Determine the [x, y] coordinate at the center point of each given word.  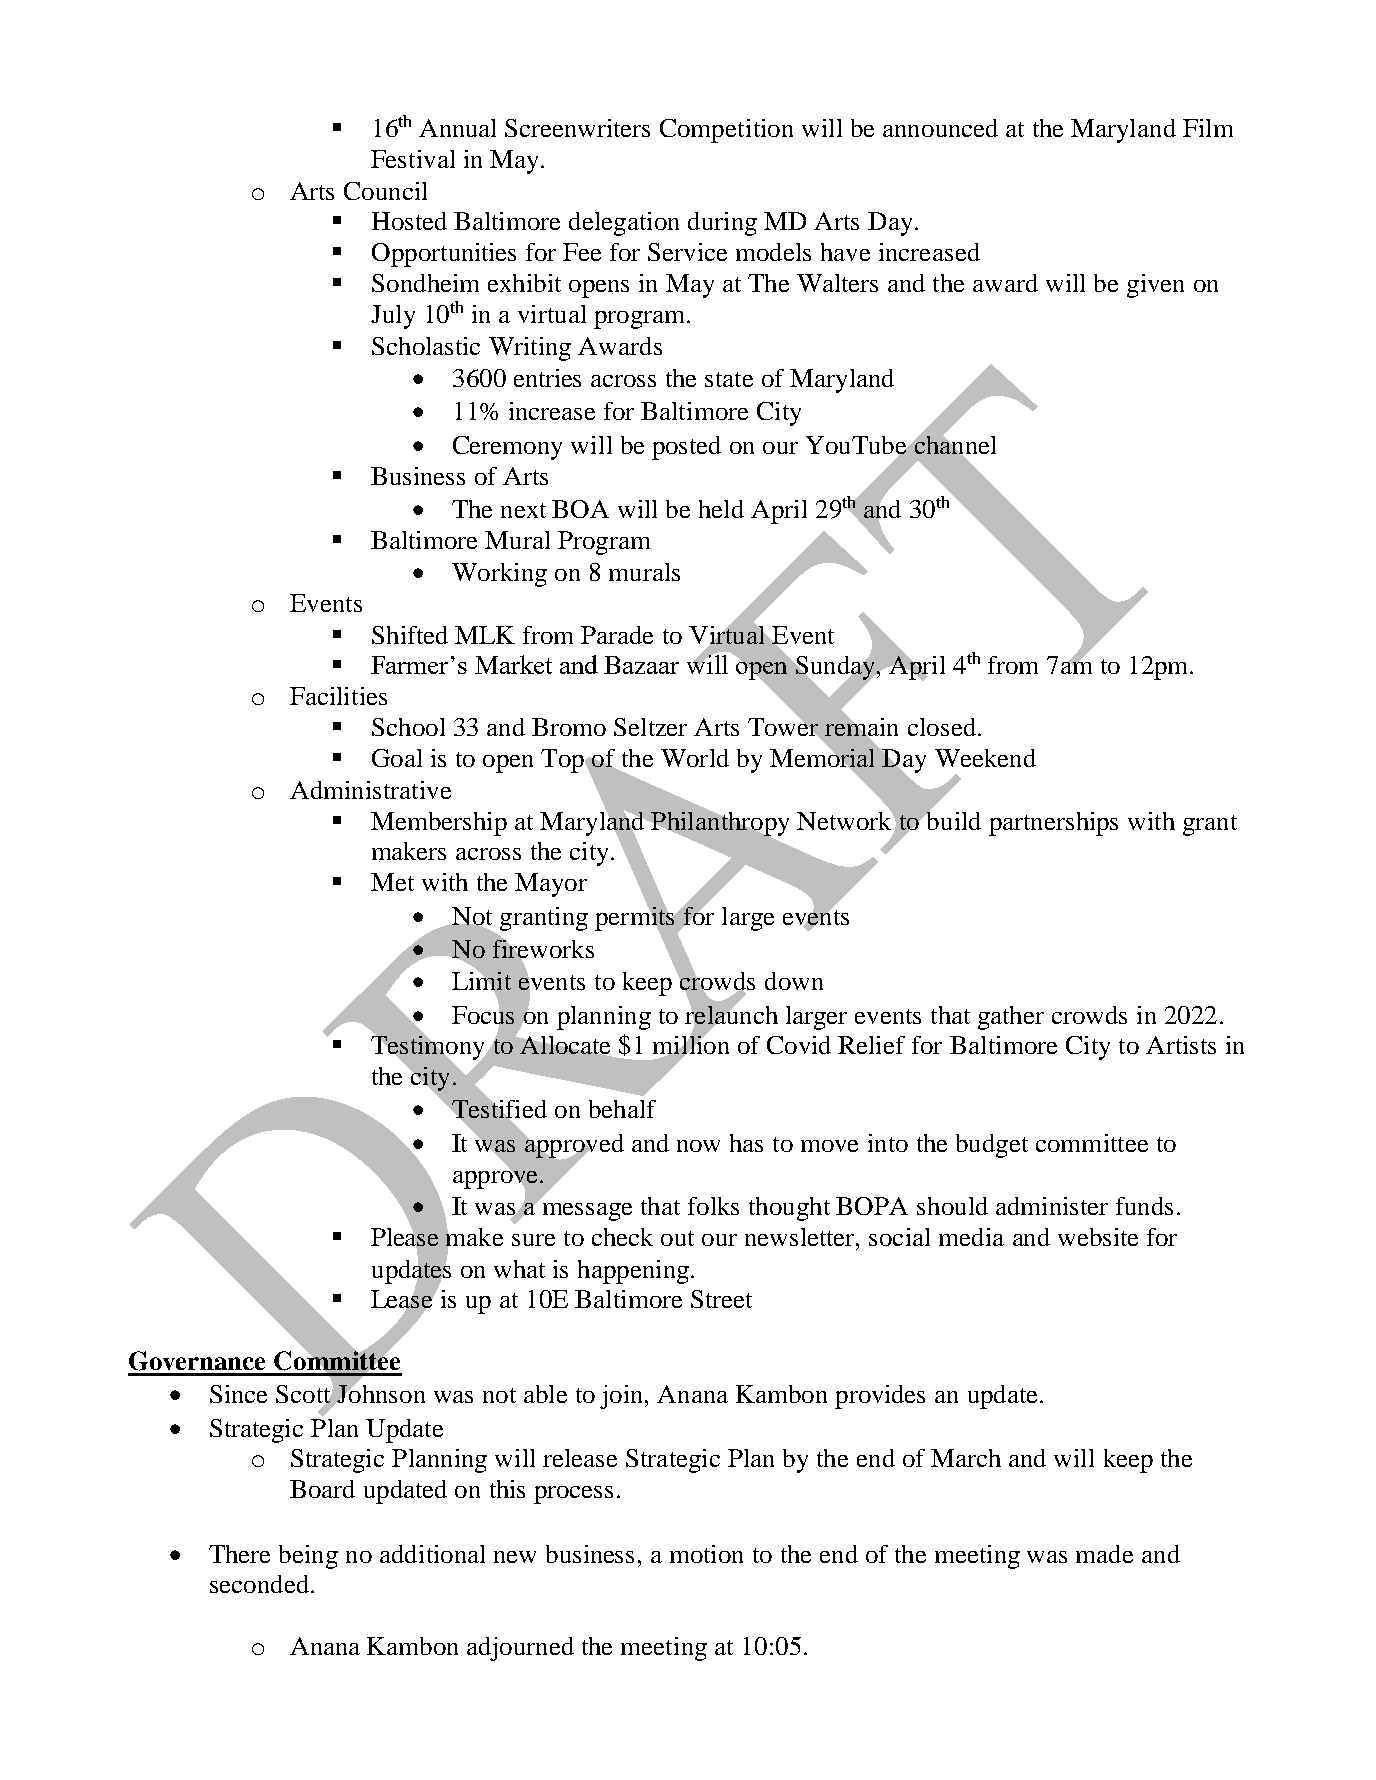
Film [1208, 128]
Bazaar [641, 665]
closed [942, 727]
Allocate [565, 1045]
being [308, 1557]
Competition [726, 131]
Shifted [410, 635]
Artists [1181, 1045]
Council [385, 191]
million [691, 1045]
